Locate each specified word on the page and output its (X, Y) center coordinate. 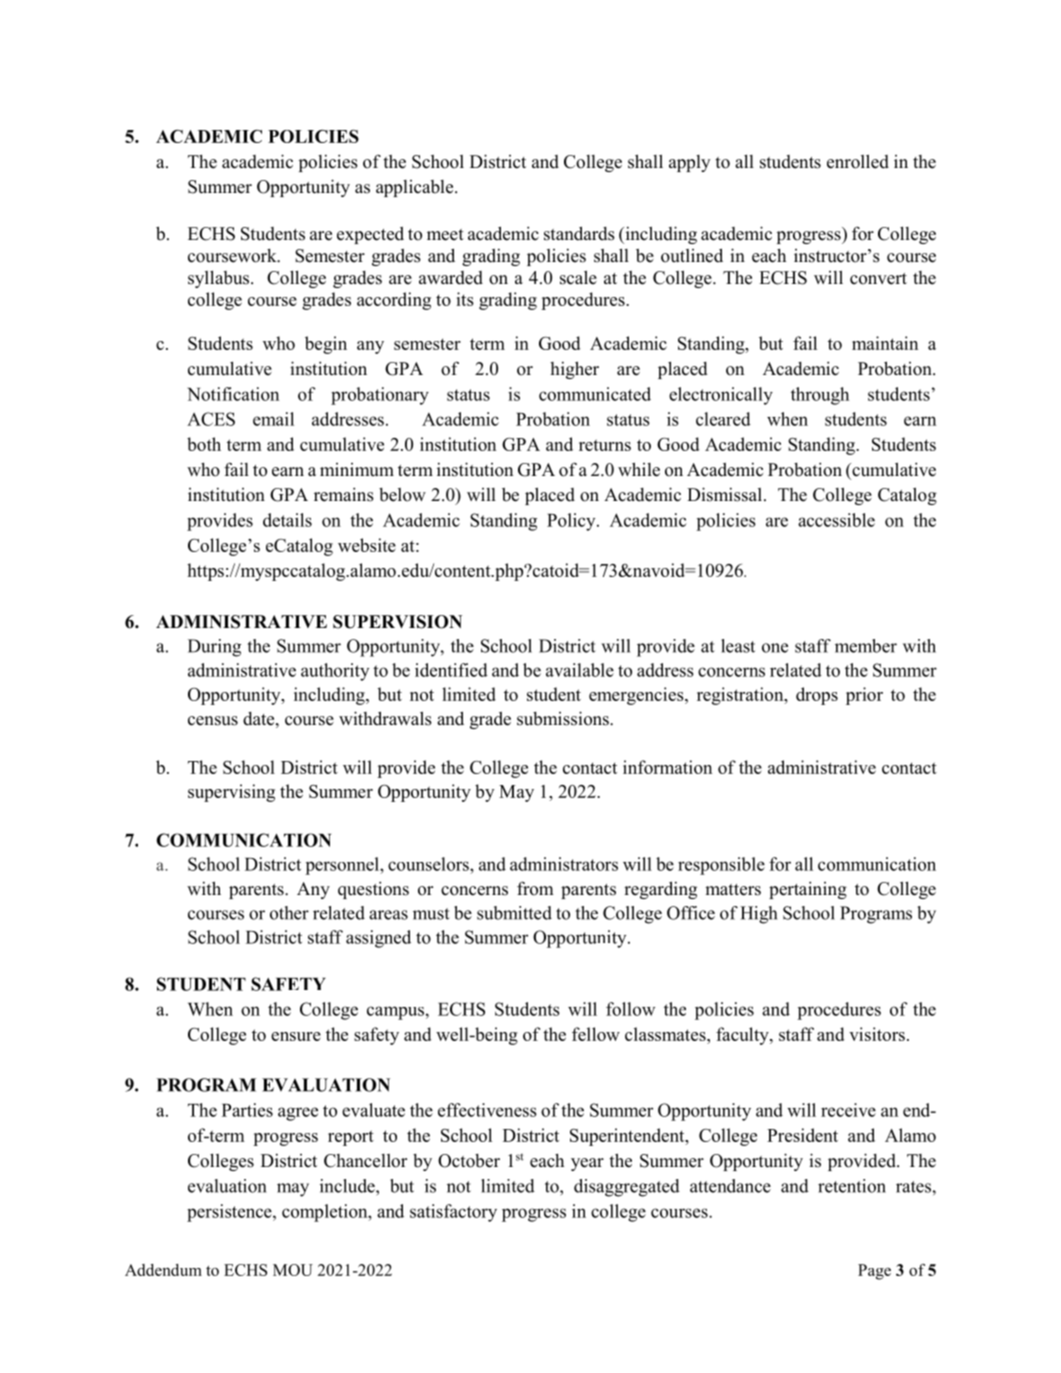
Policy (572, 522)
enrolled (858, 161)
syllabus (220, 279)
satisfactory (453, 1213)
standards (579, 233)
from (535, 888)
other (289, 913)
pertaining (808, 890)
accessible (836, 520)
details (287, 520)
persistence (230, 1213)
